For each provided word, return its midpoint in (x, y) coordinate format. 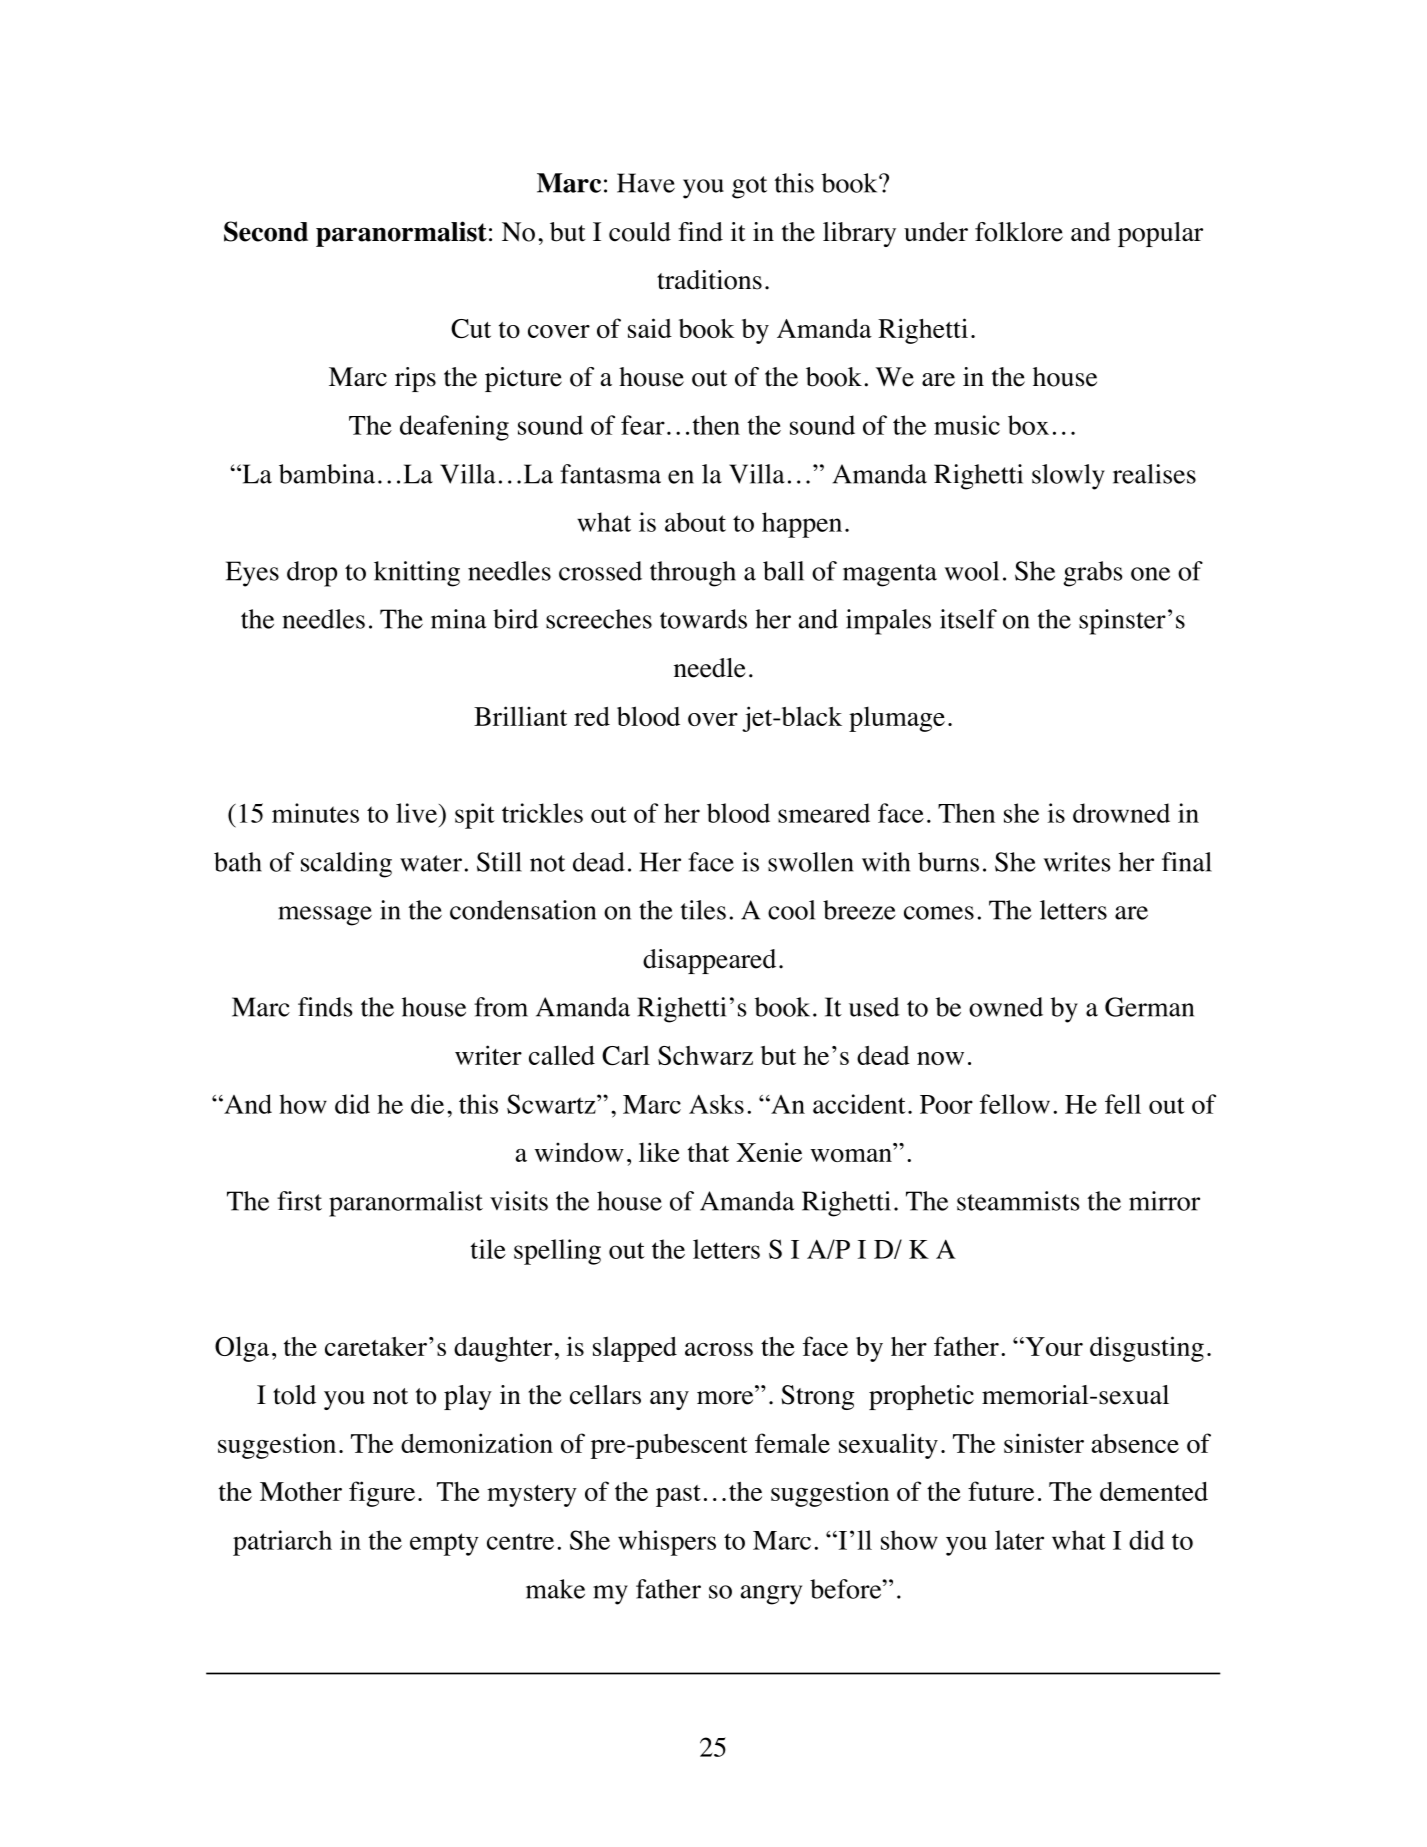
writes (1077, 862)
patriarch (282, 1543)
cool (791, 910)
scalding (346, 865)
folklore (1019, 232)
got (749, 187)
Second (266, 231)
